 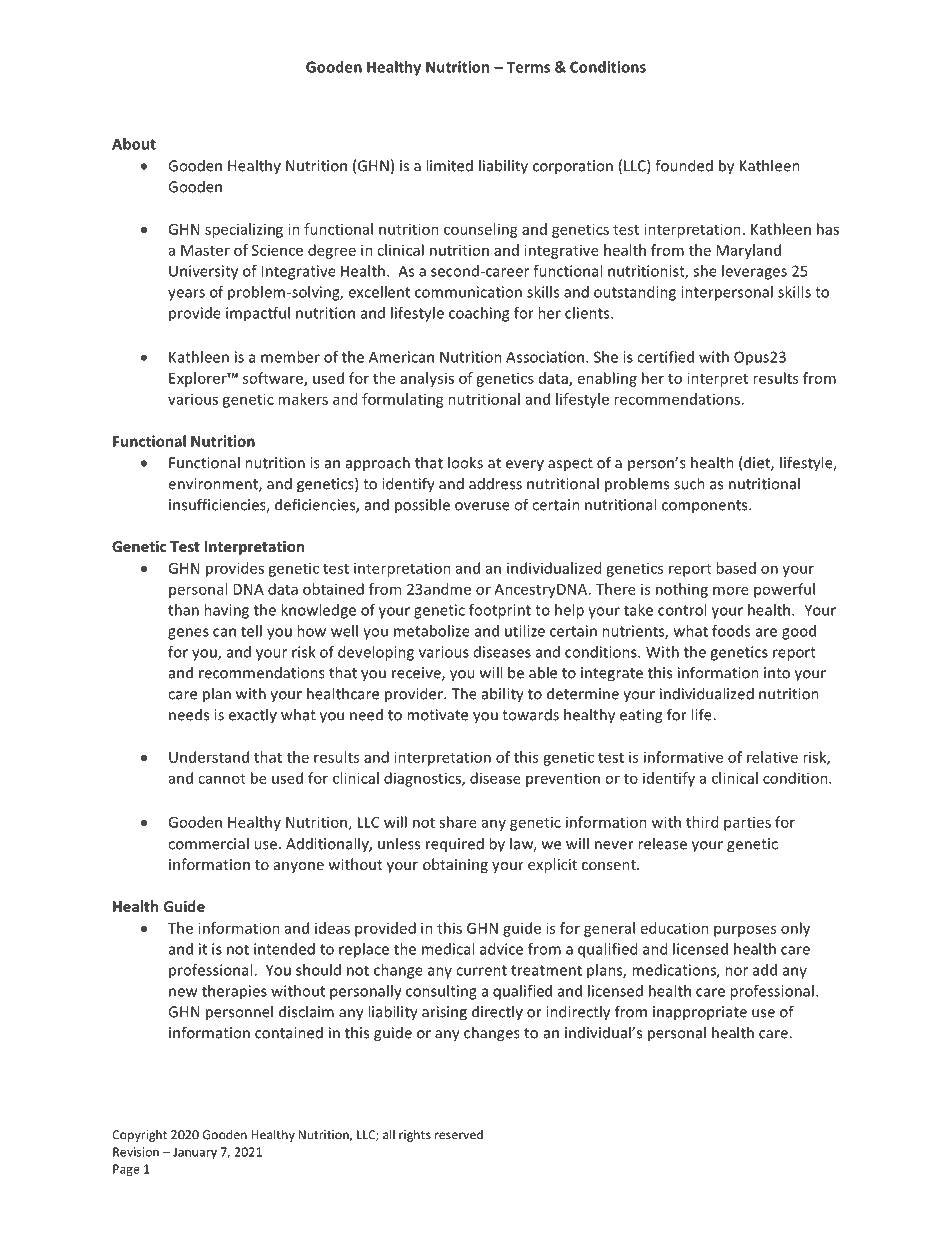 What do you see at coordinates (427, 379) in the document?
I see `analysis` at bounding box center [427, 379].
